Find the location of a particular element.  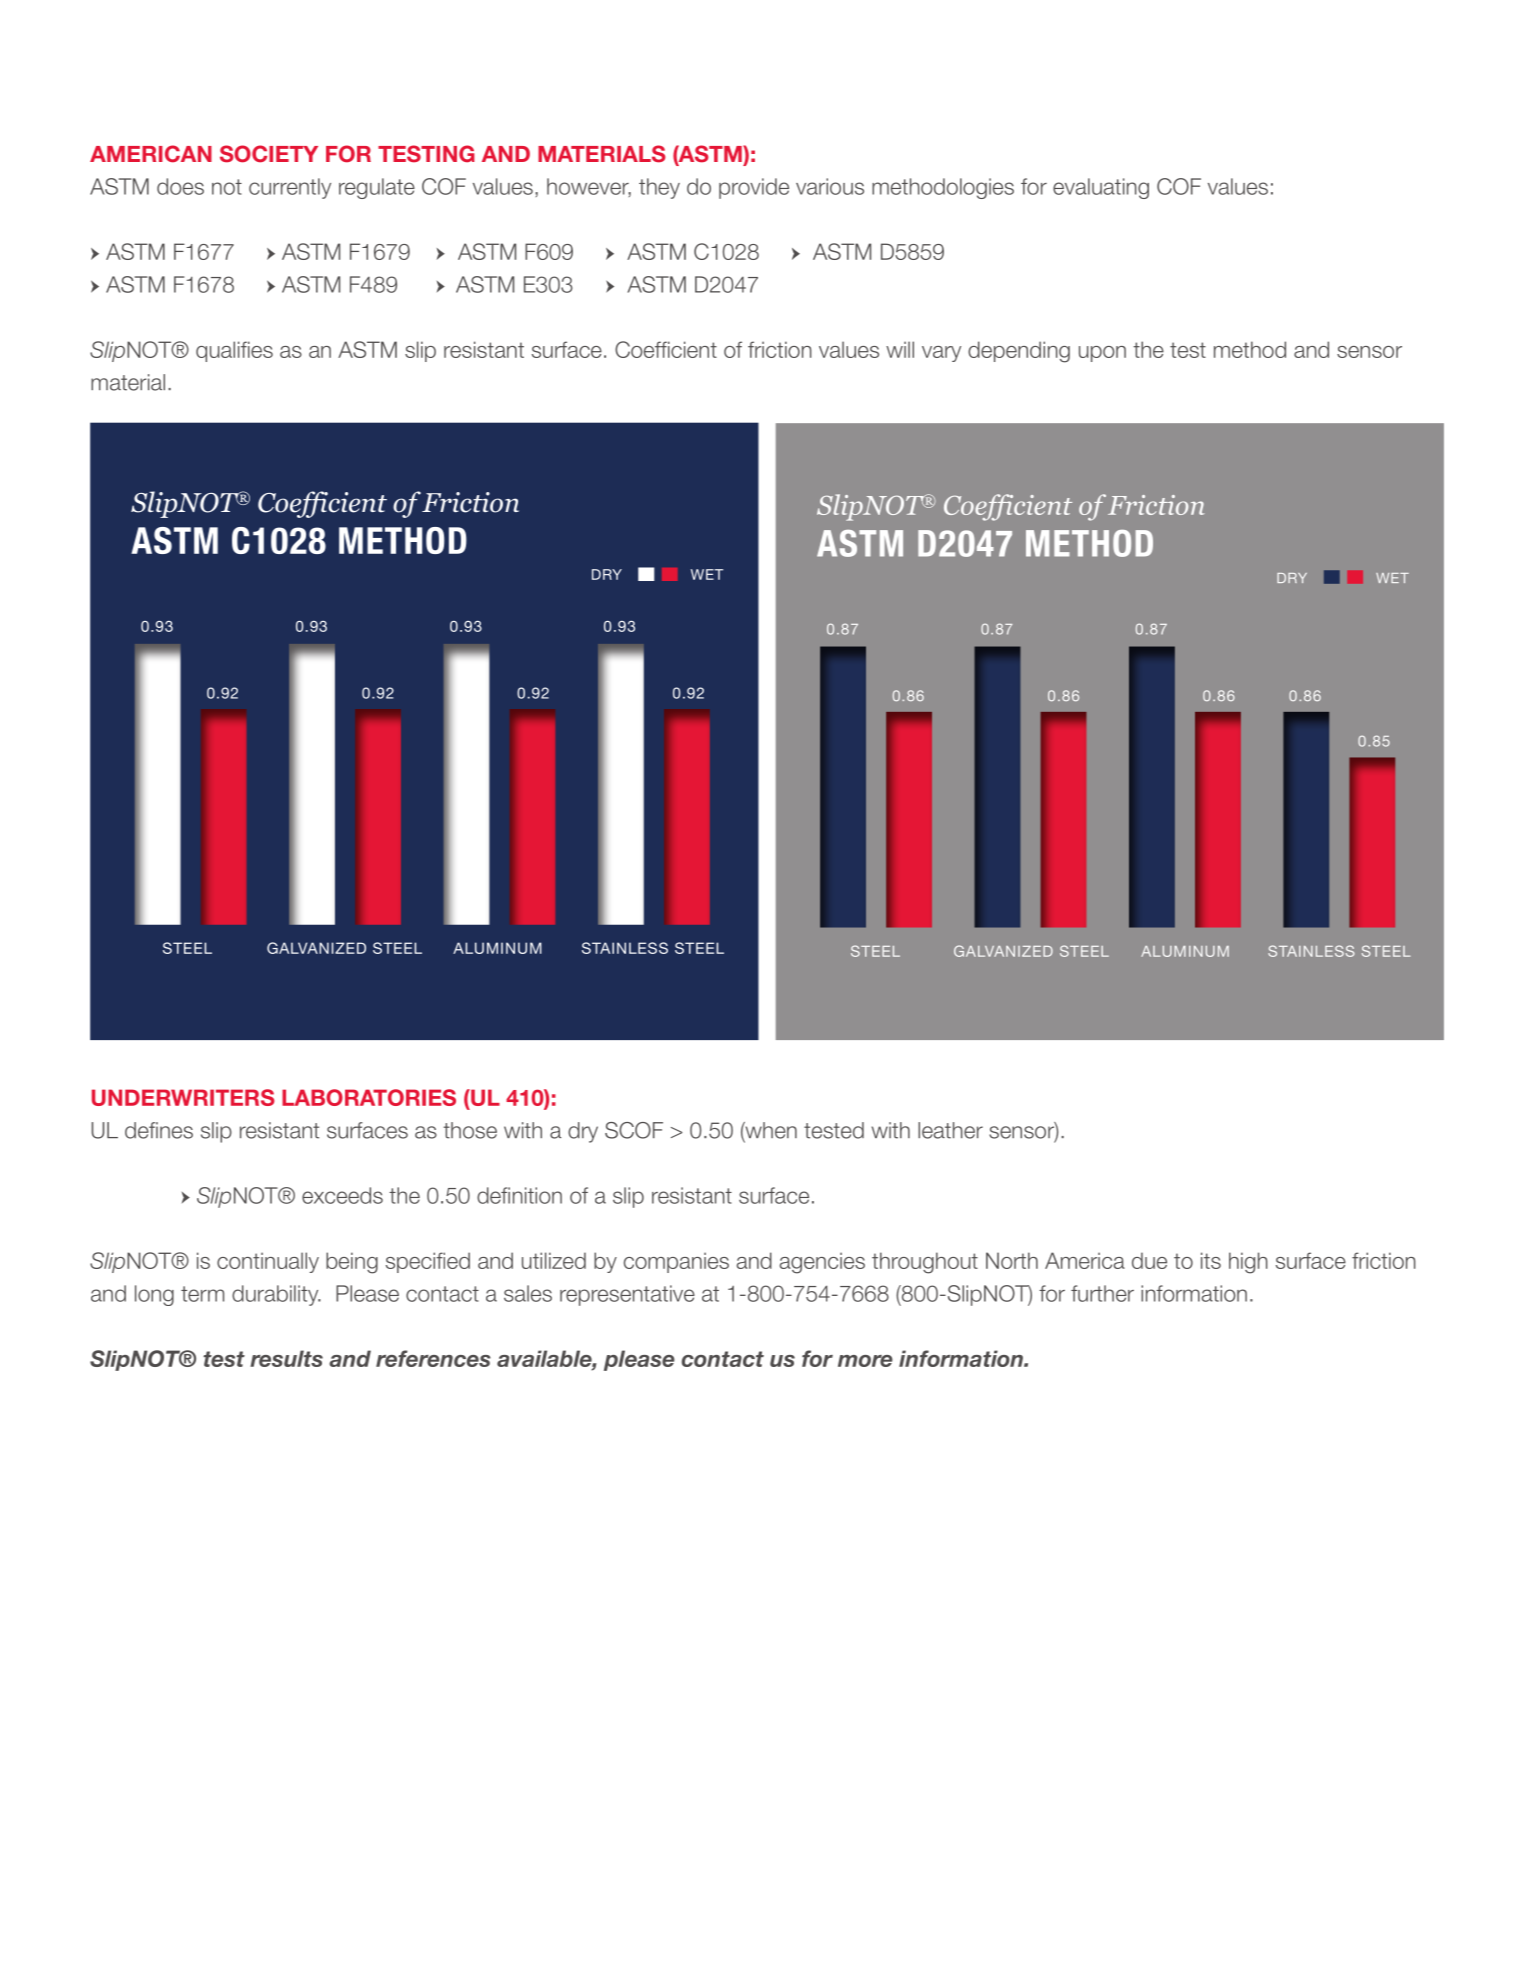

LABORATORIES is located at coordinates (369, 1097).
